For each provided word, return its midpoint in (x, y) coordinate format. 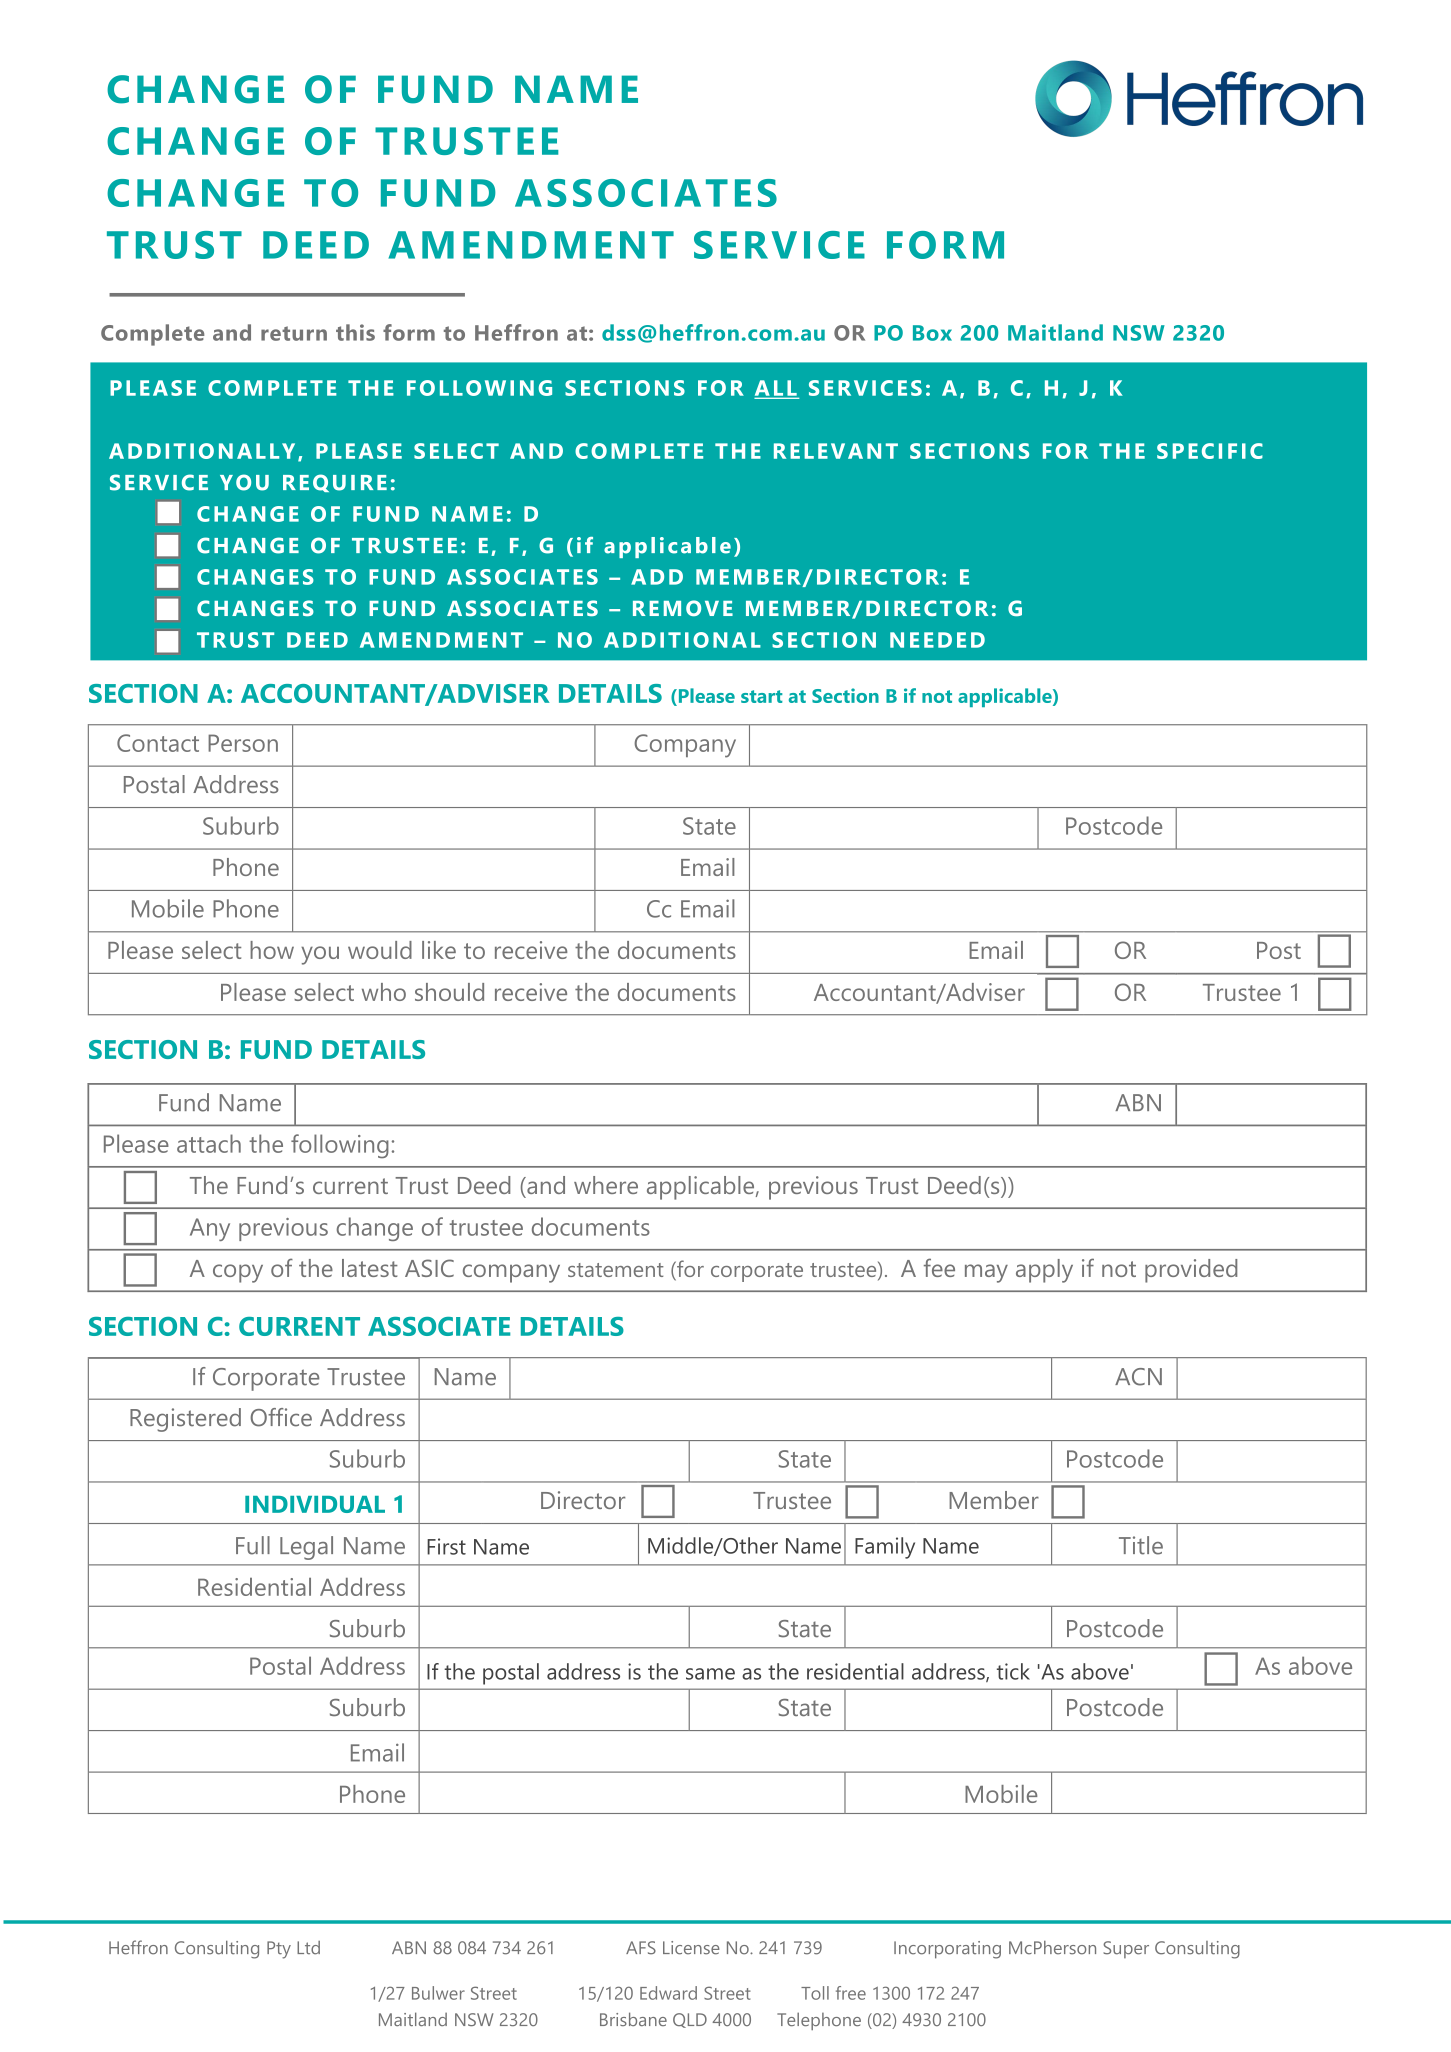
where (606, 1185)
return (294, 333)
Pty (279, 1950)
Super (1126, 1949)
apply (1044, 1271)
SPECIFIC (1210, 451)
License (691, 1948)
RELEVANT (836, 451)
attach (209, 1143)
